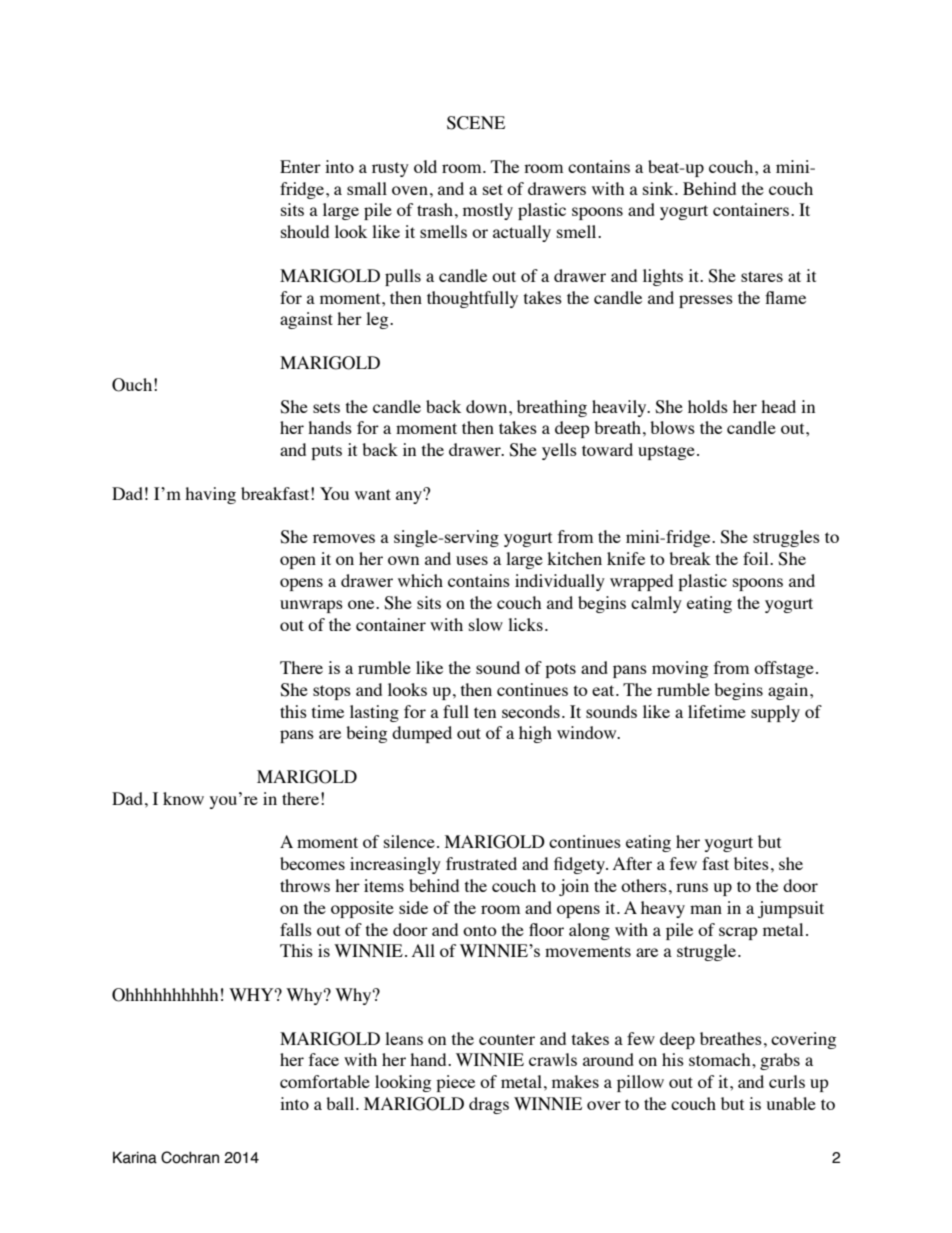  Describe the element at coordinates (190, 1157) in the document. I see `Cochran` at that location.
